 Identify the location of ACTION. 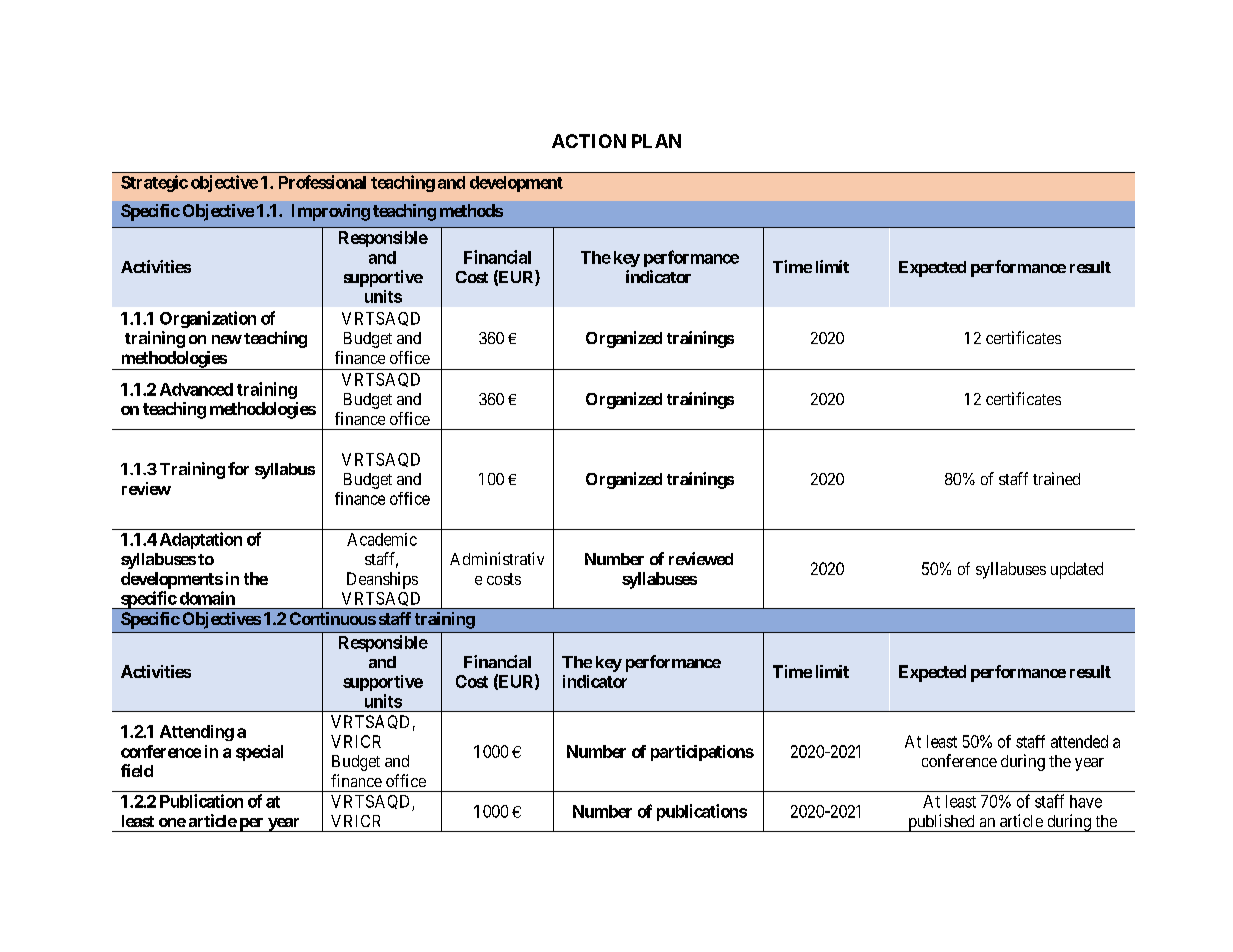
(589, 141).
